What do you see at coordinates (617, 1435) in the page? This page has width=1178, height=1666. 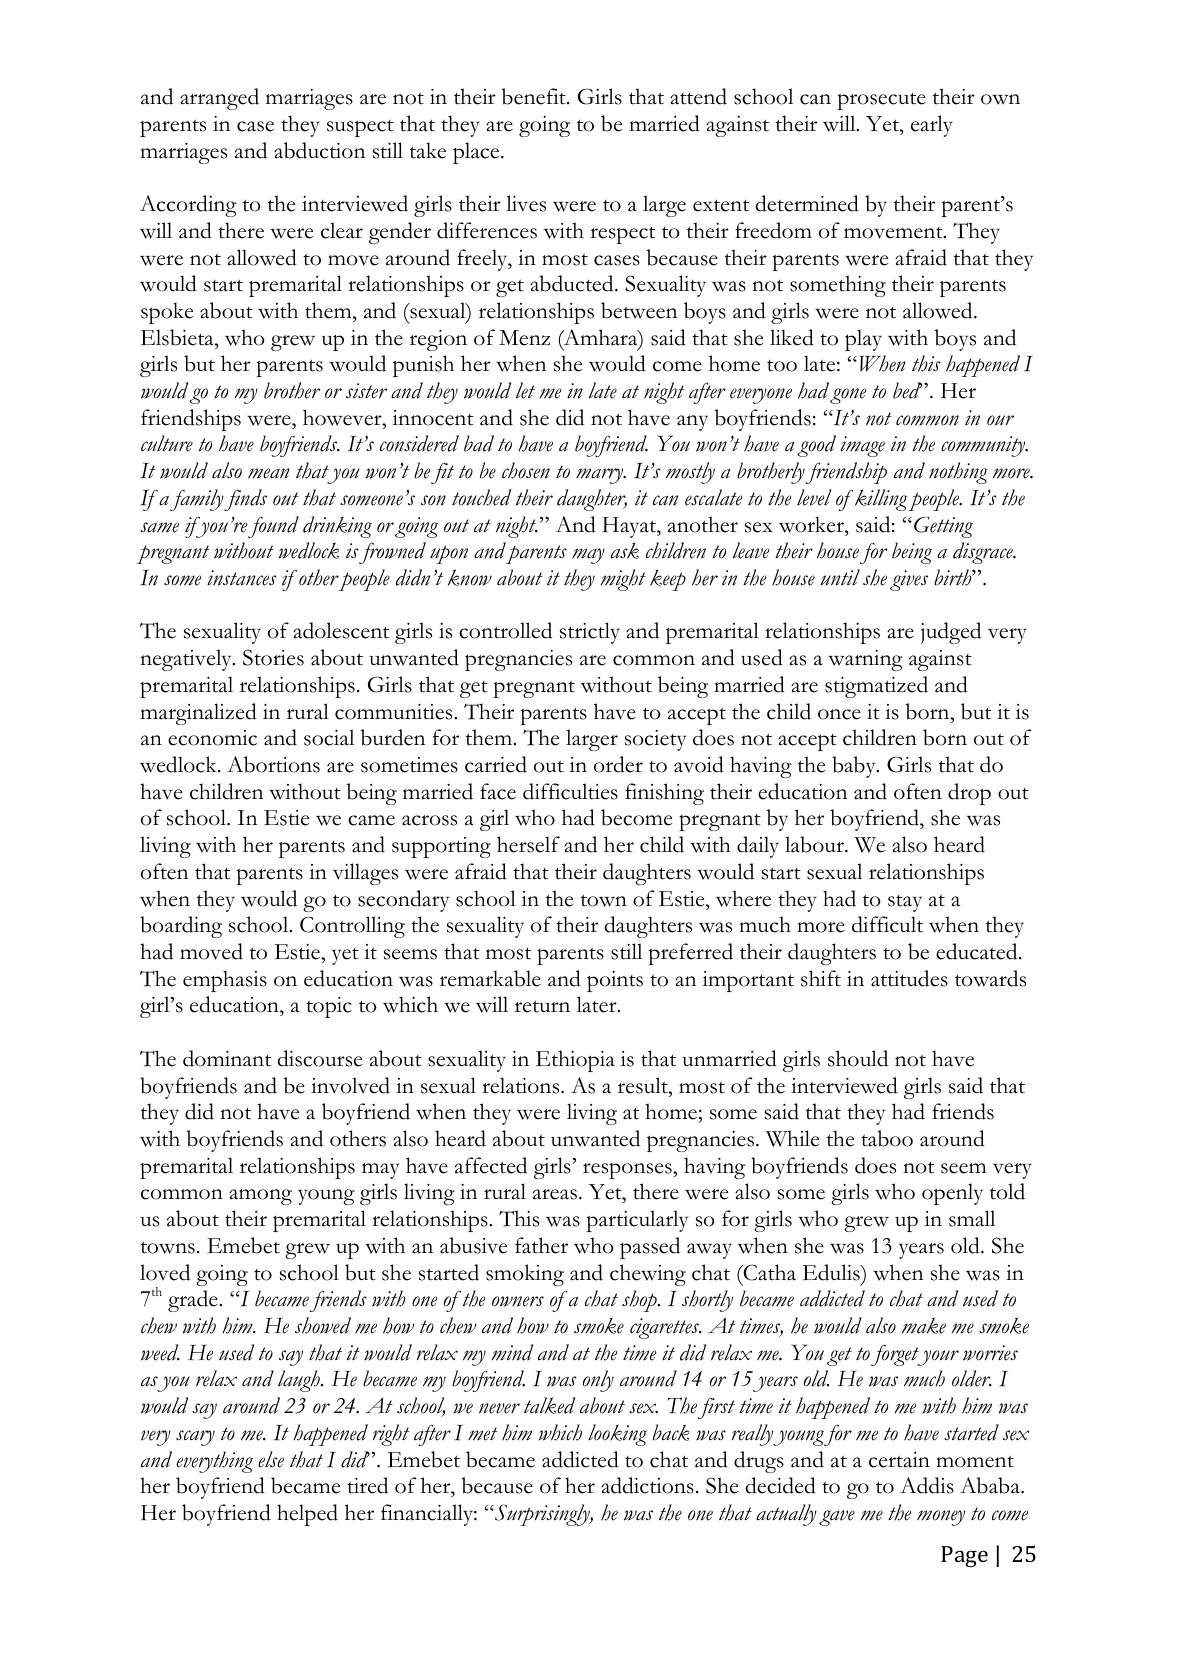 I see `looking` at bounding box center [617, 1435].
